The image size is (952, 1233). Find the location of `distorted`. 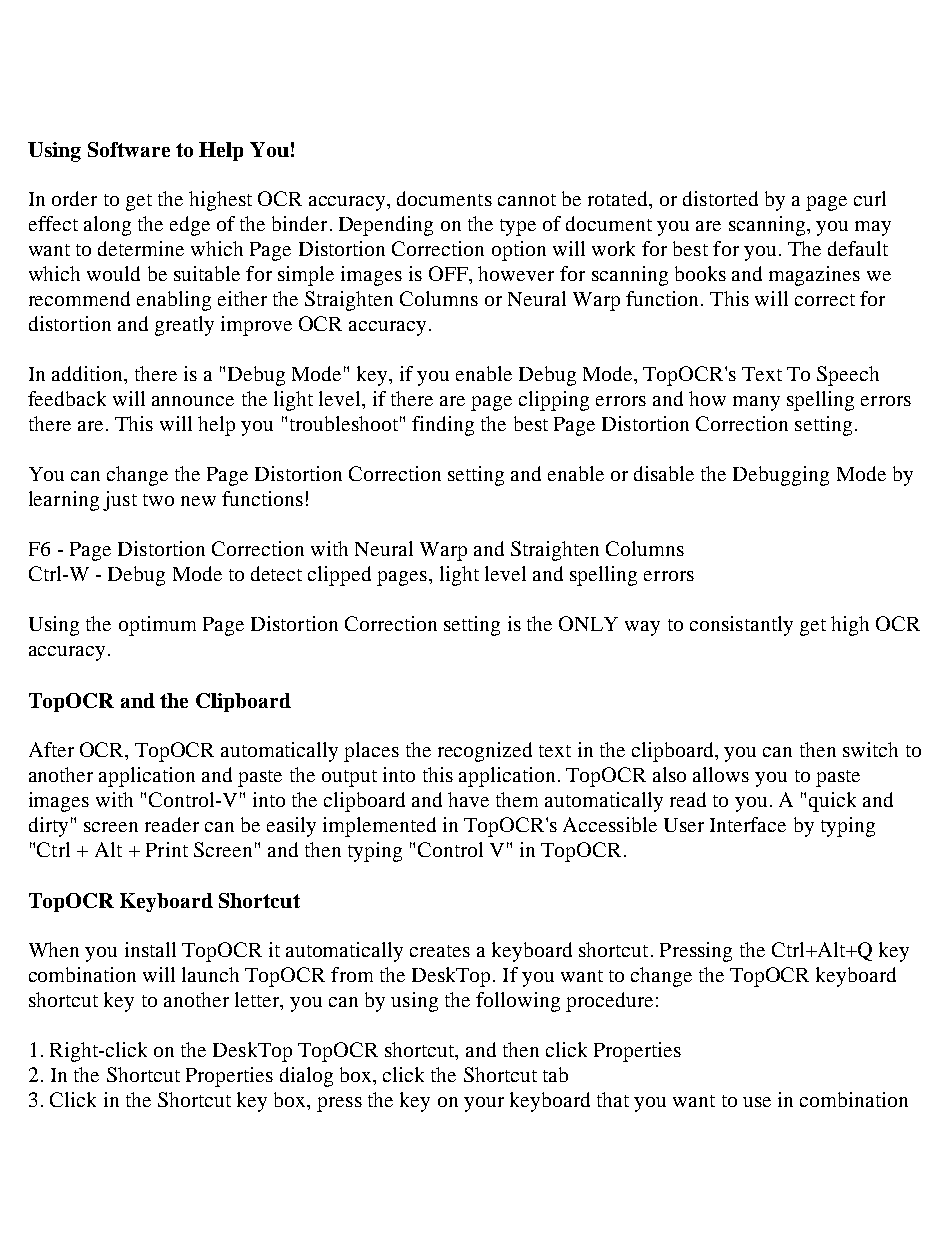

distorted is located at coordinates (720, 198).
